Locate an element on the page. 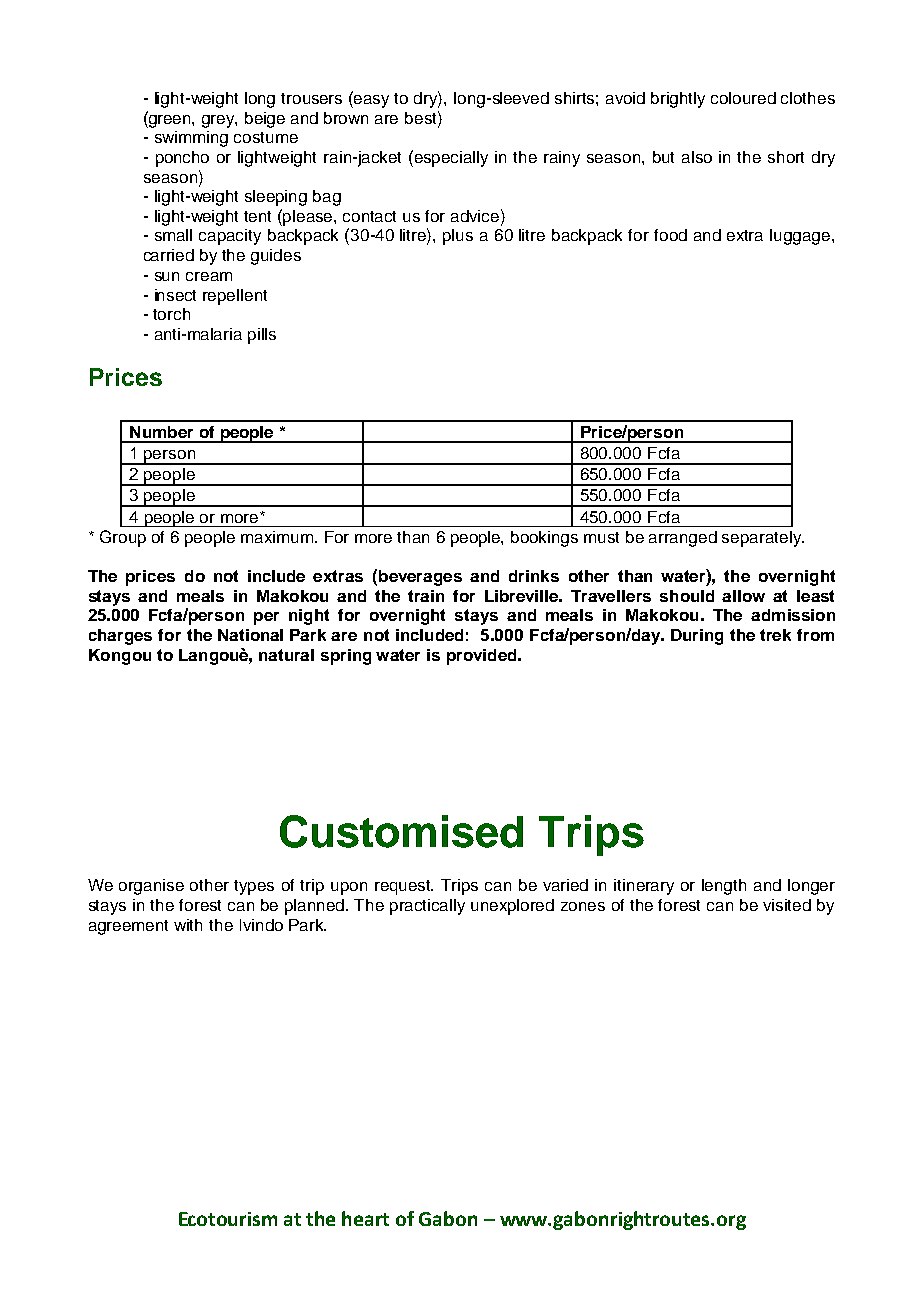 This document has height=1308, width=924. especially is located at coordinates (451, 159).
